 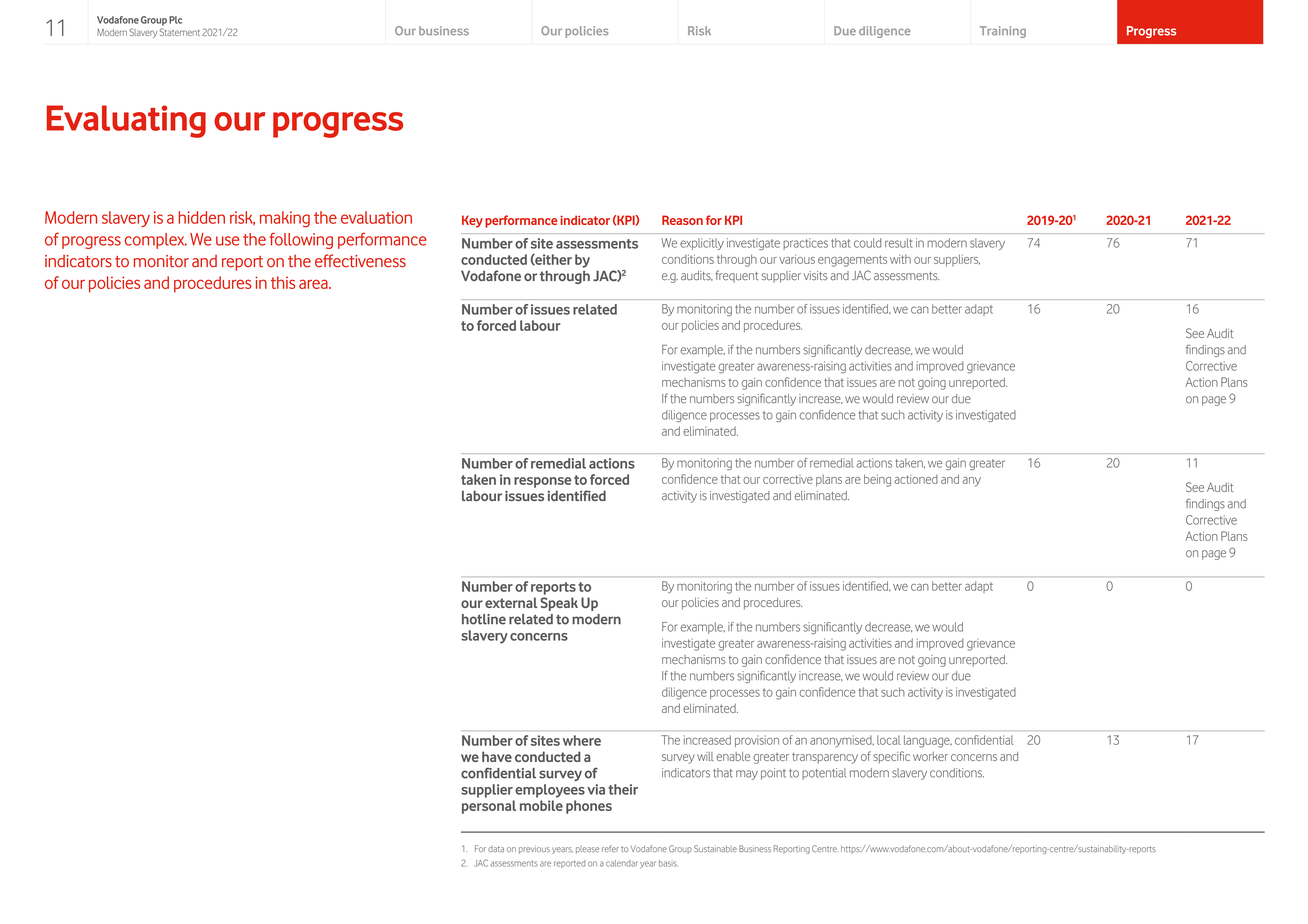 What do you see at coordinates (179, 32) in the screenshot?
I see `Statement` at bounding box center [179, 32].
